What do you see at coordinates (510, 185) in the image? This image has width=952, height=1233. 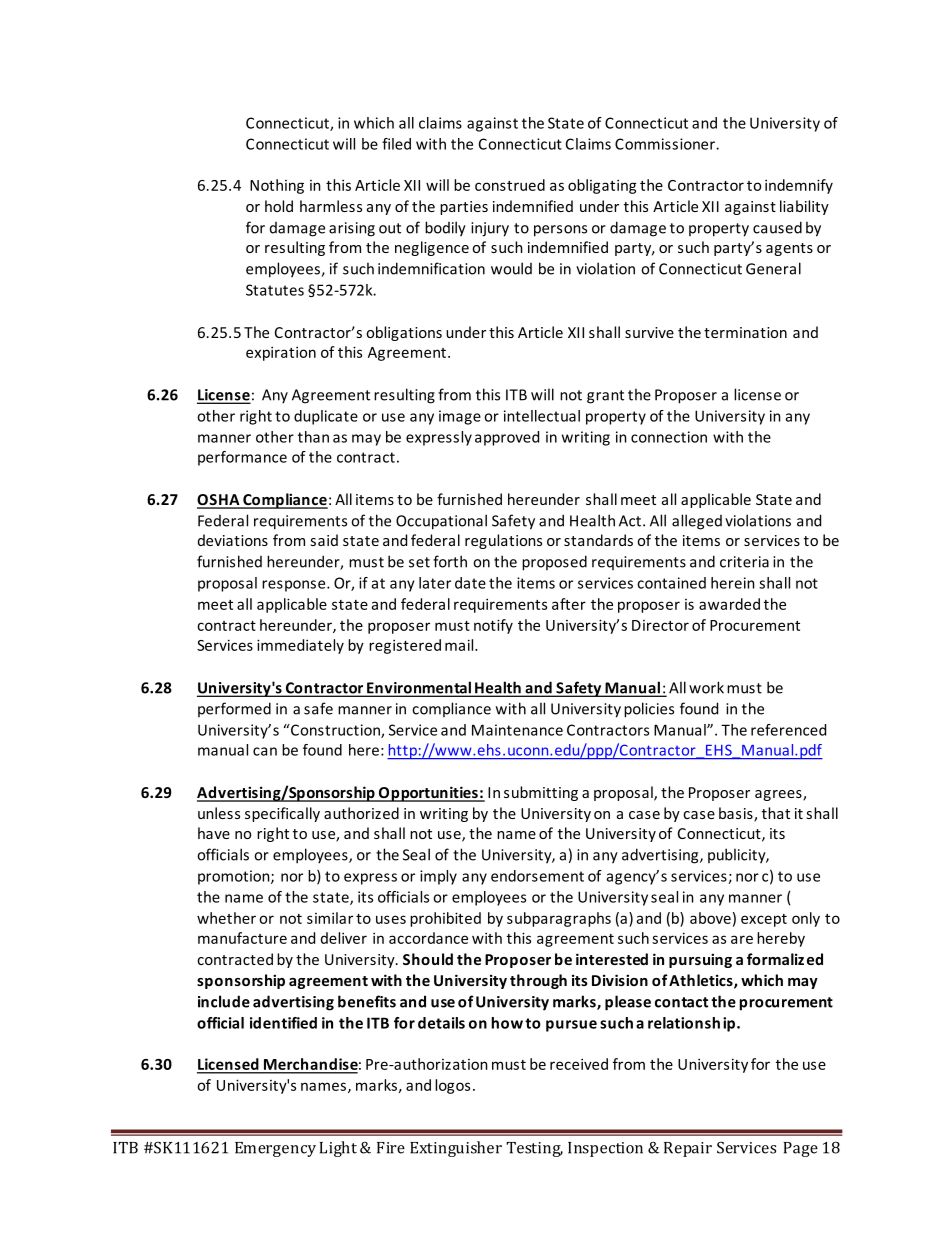 I see `construed` at bounding box center [510, 185].
